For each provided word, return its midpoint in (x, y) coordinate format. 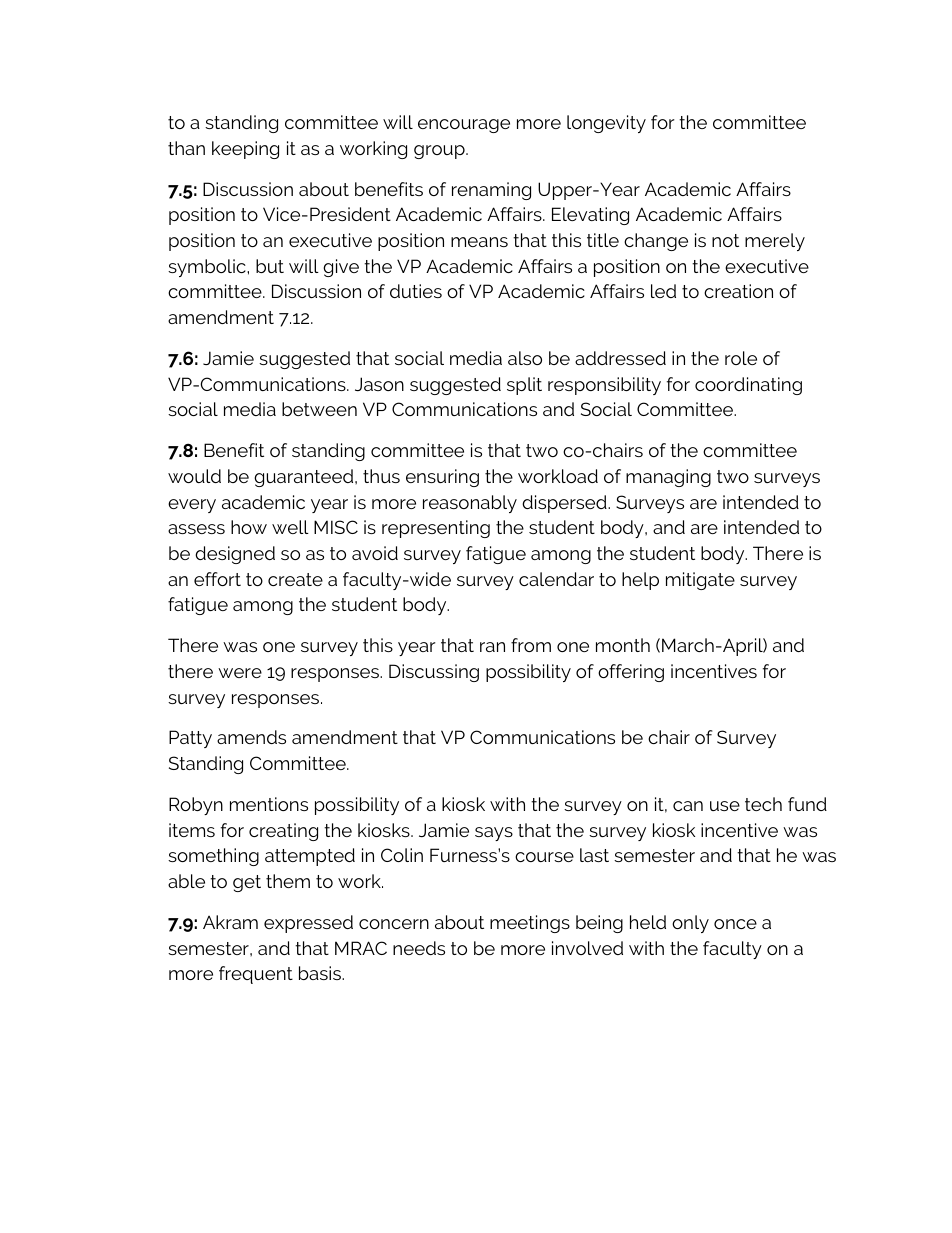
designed (235, 555)
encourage (464, 126)
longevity (606, 124)
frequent (256, 975)
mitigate (700, 581)
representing (436, 529)
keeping (245, 150)
